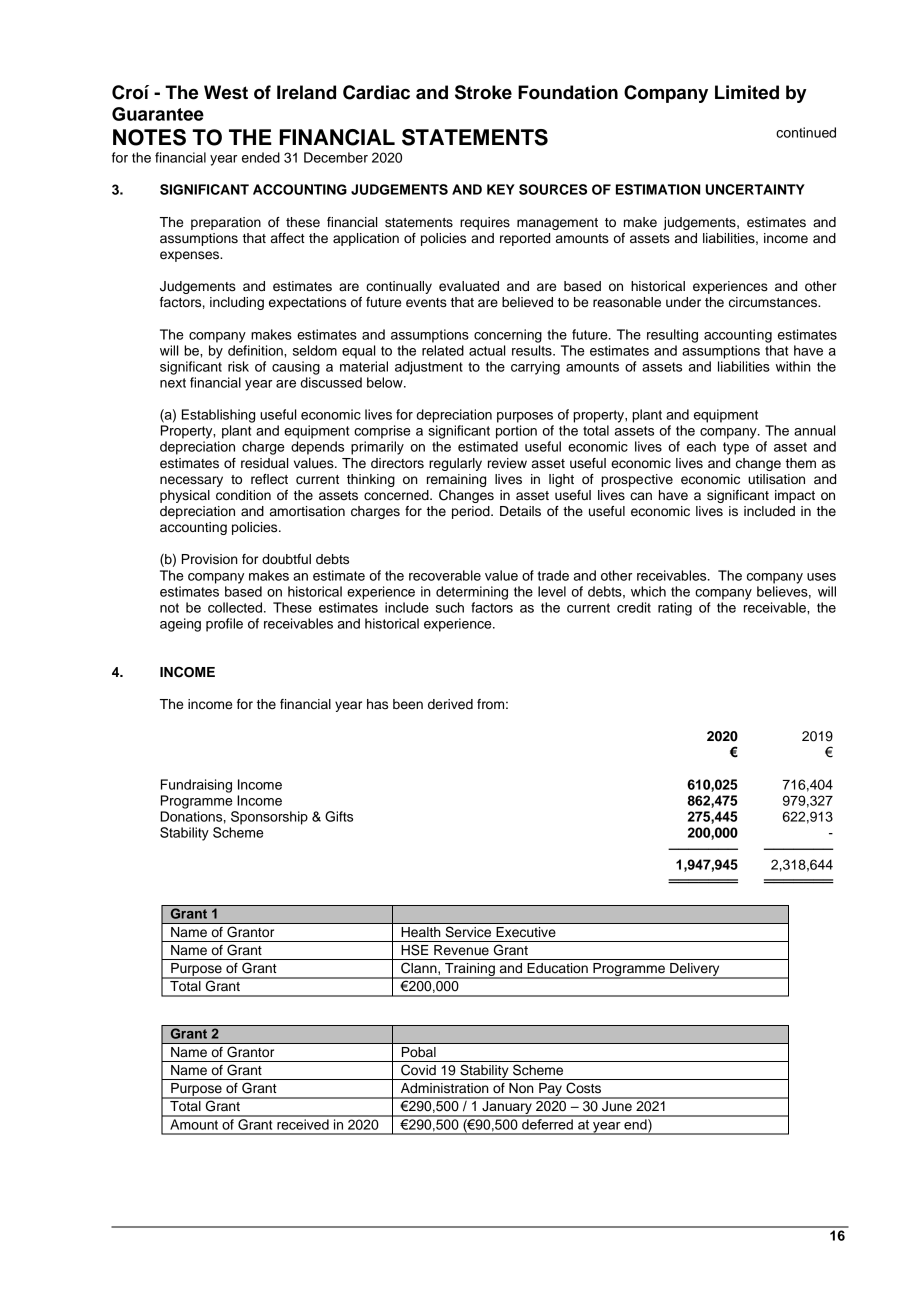 This document has height=1307, width=924. I want to click on including, so click(237, 303).
